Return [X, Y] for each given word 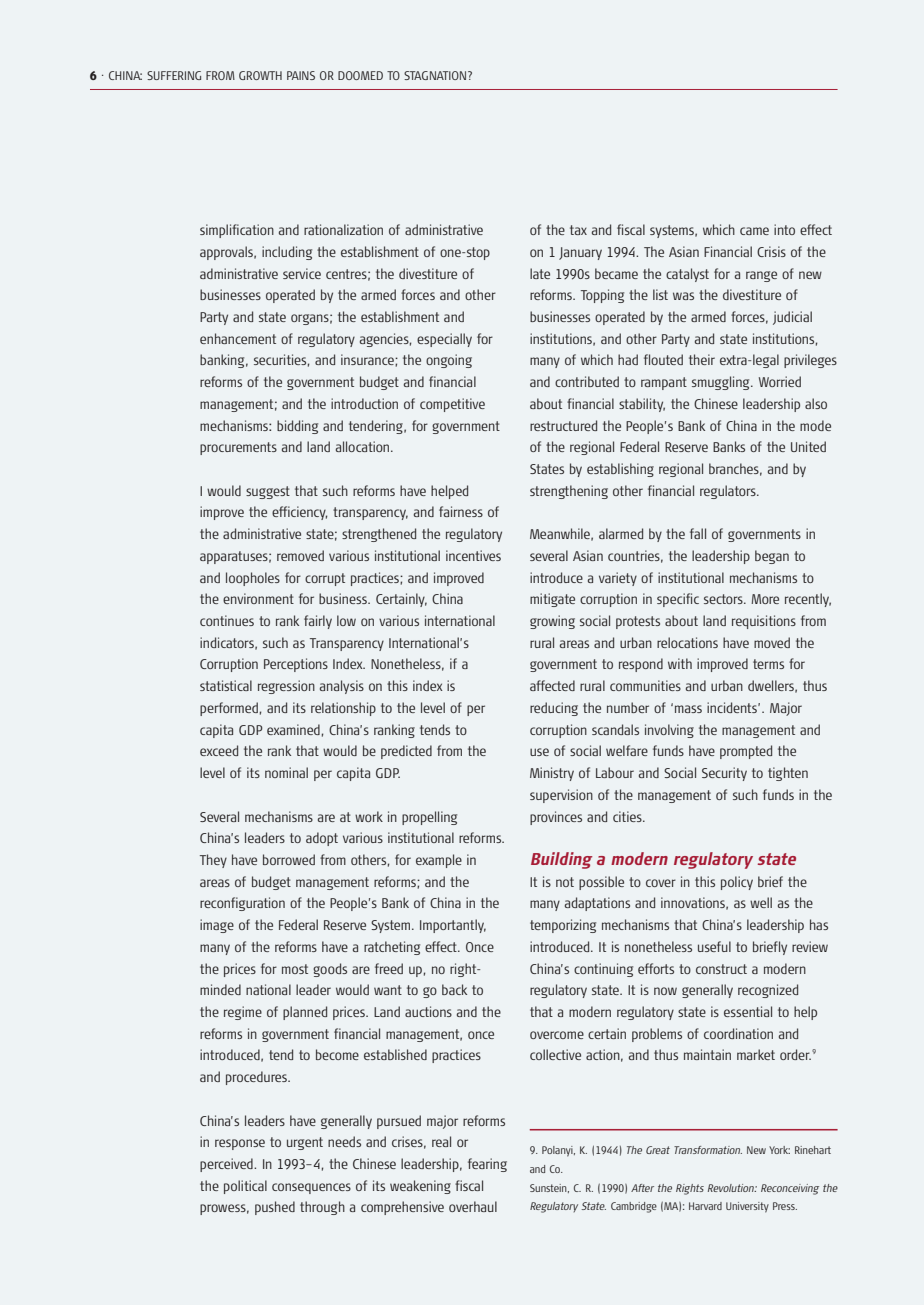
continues [227, 620]
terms [768, 664]
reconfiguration [242, 904]
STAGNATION [436, 75]
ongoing [449, 361]
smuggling [722, 383]
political [245, 1187]
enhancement [238, 338]
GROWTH [260, 75]
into [784, 229]
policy [737, 883]
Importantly [453, 926]
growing [552, 622]
